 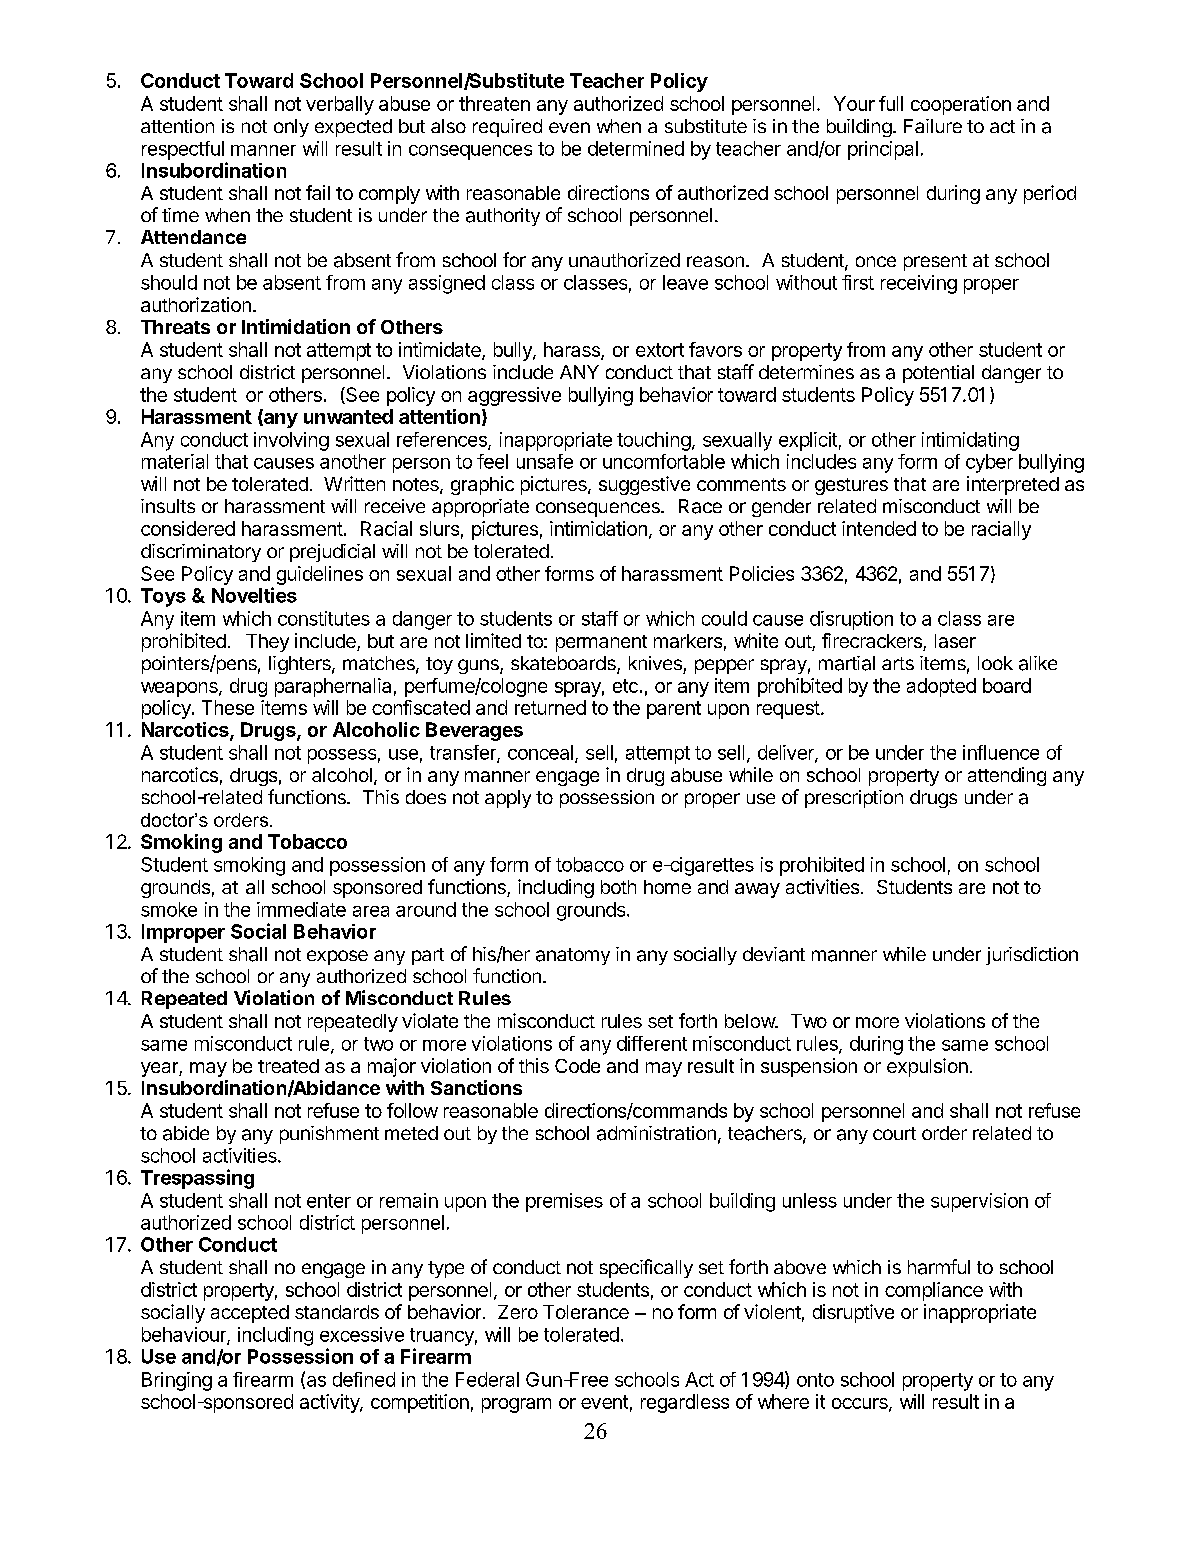 What do you see at coordinates (927, 1067) in the screenshot?
I see `expulsion` at bounding box center [927, 1067].
